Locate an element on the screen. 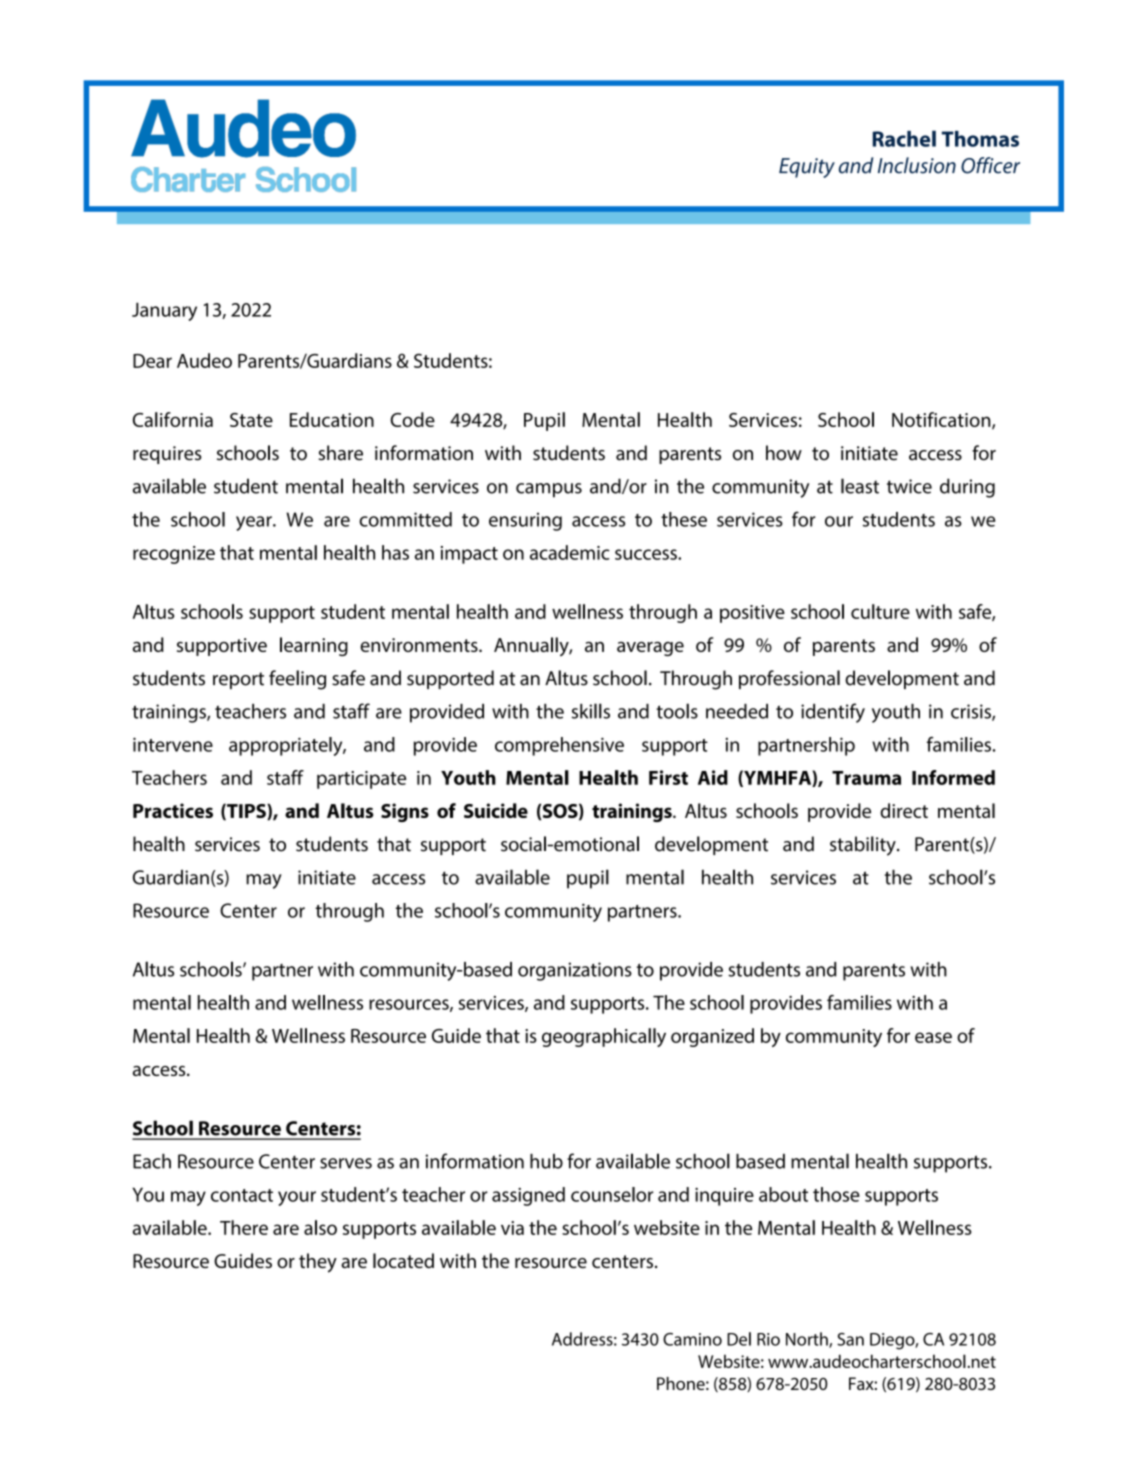 This screenshot has height=1461, width=1129. Equity is located at coordinates (807, 168).
